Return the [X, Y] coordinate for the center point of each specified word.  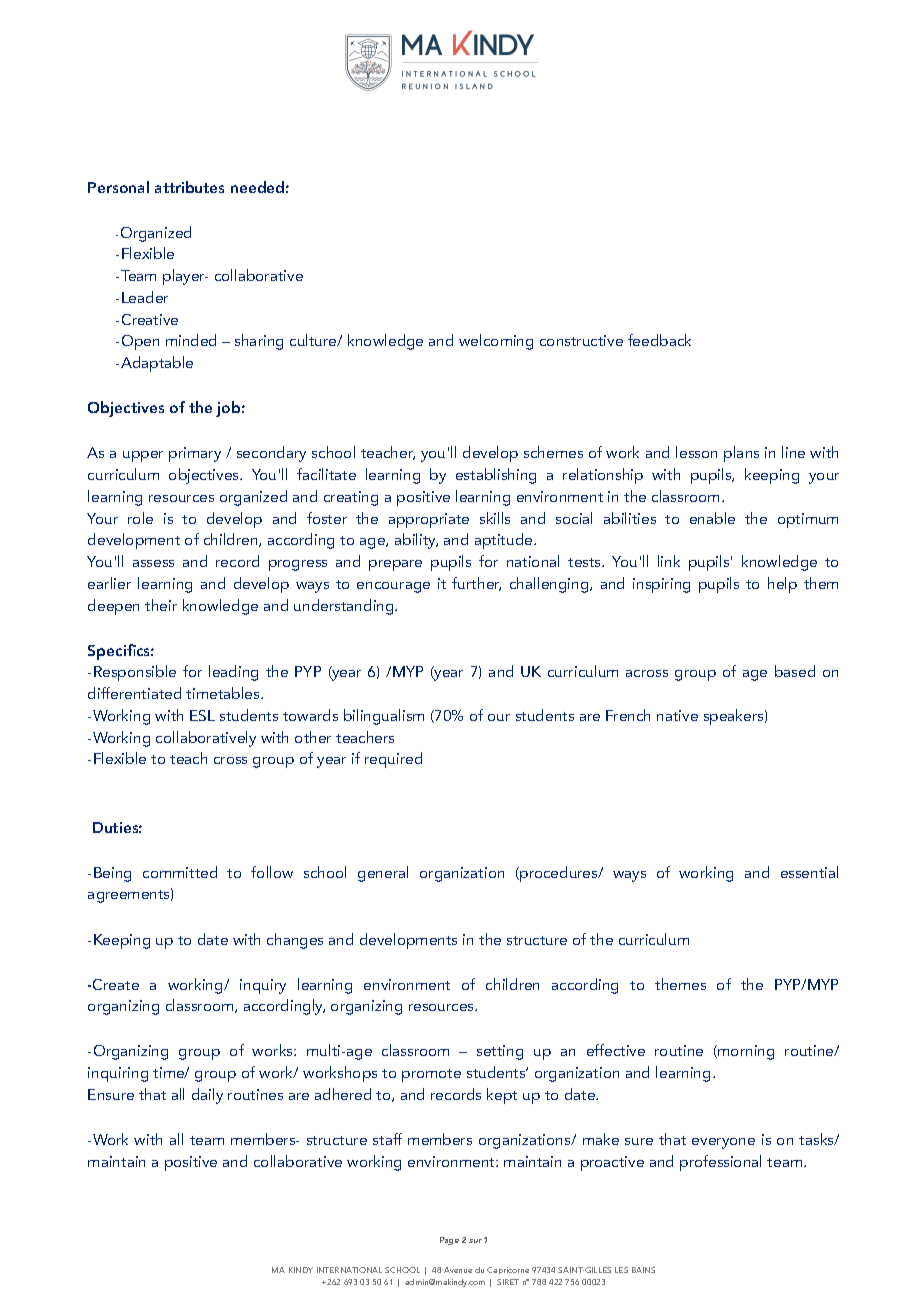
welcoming [496, 342]
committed [180, 872]
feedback [659, 340]
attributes [189, 187]
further [476, 584]
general [383, 874]
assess [153, 563]
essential [809, 872]
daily [207, 1096]
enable [712, 518]
